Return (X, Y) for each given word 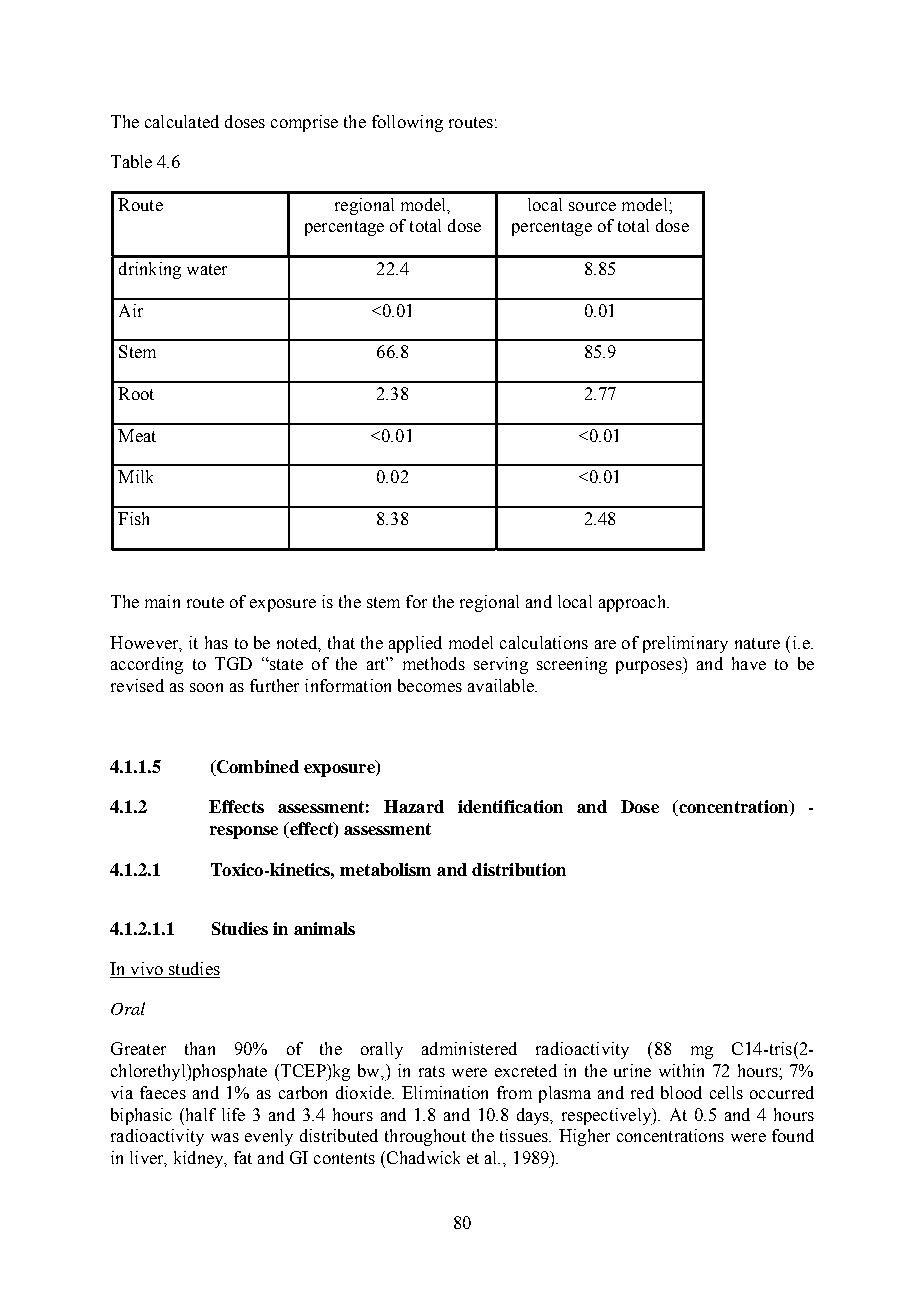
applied (415, 644)
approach (633, 603)
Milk (135, 476)
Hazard (414, 806)
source (592, 206)
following (407, 123)
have (749, 663)
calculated (182, 121)
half (199, 1114)
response (244, 832)
